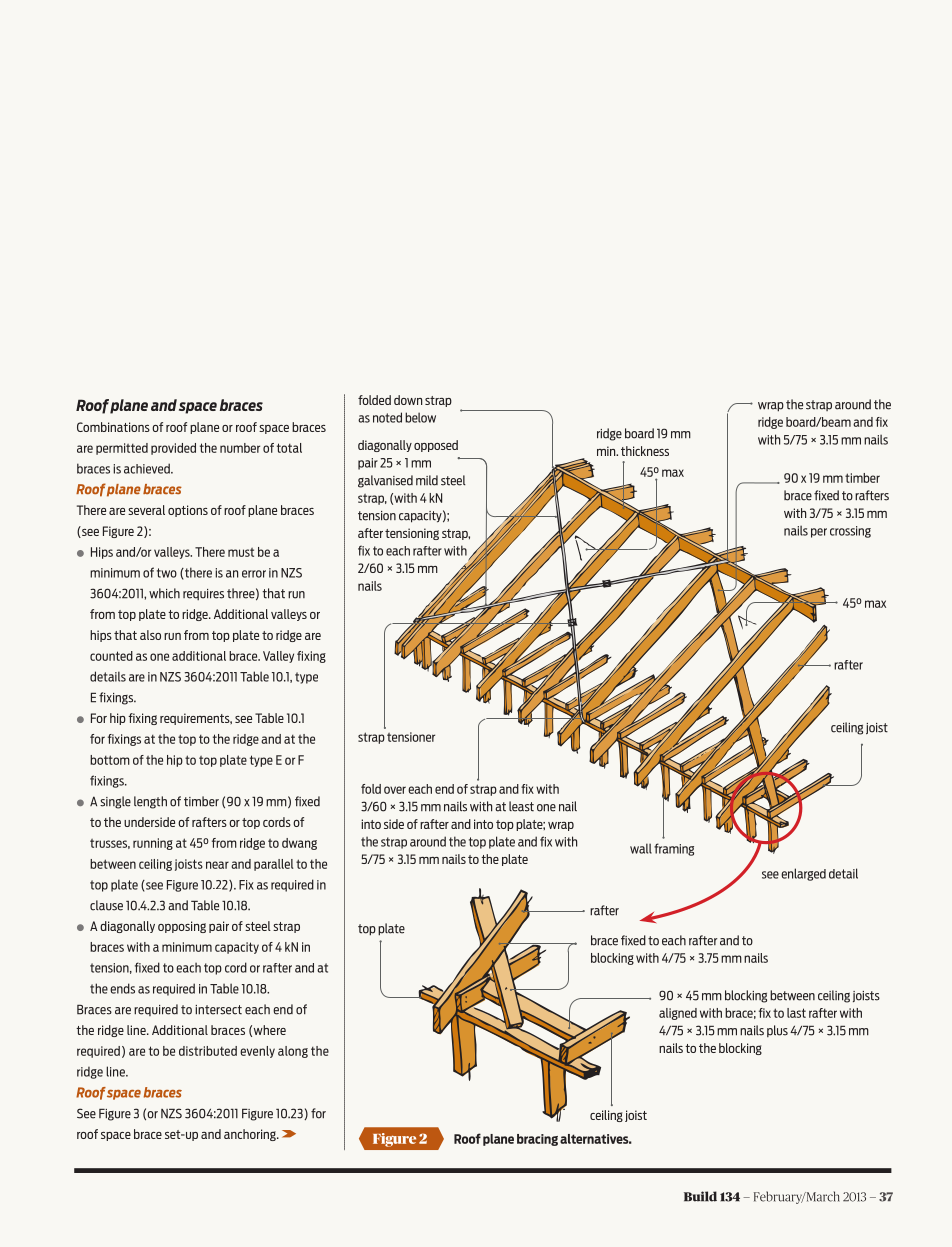 This screenshot has height=1247, width=952. What do you see at coordinates (218, 1010) in the screenshot?
I see `intersect` at bounding box center [218, 1010].
